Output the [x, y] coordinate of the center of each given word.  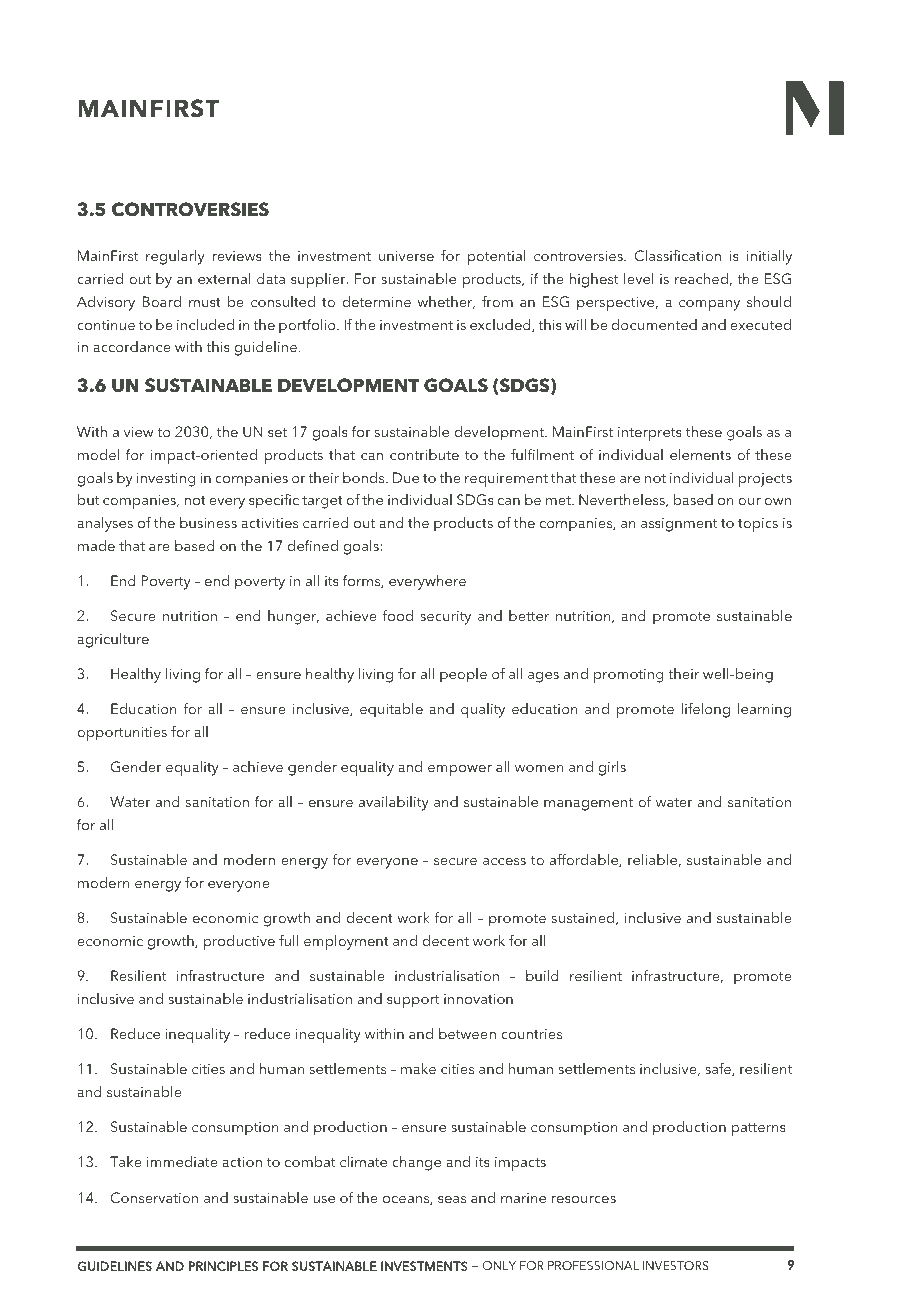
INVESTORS [676, 1266]
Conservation [154, 1198]
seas [452, 1199]
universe [406, 256]
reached [701, 278]
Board [161, 301]
